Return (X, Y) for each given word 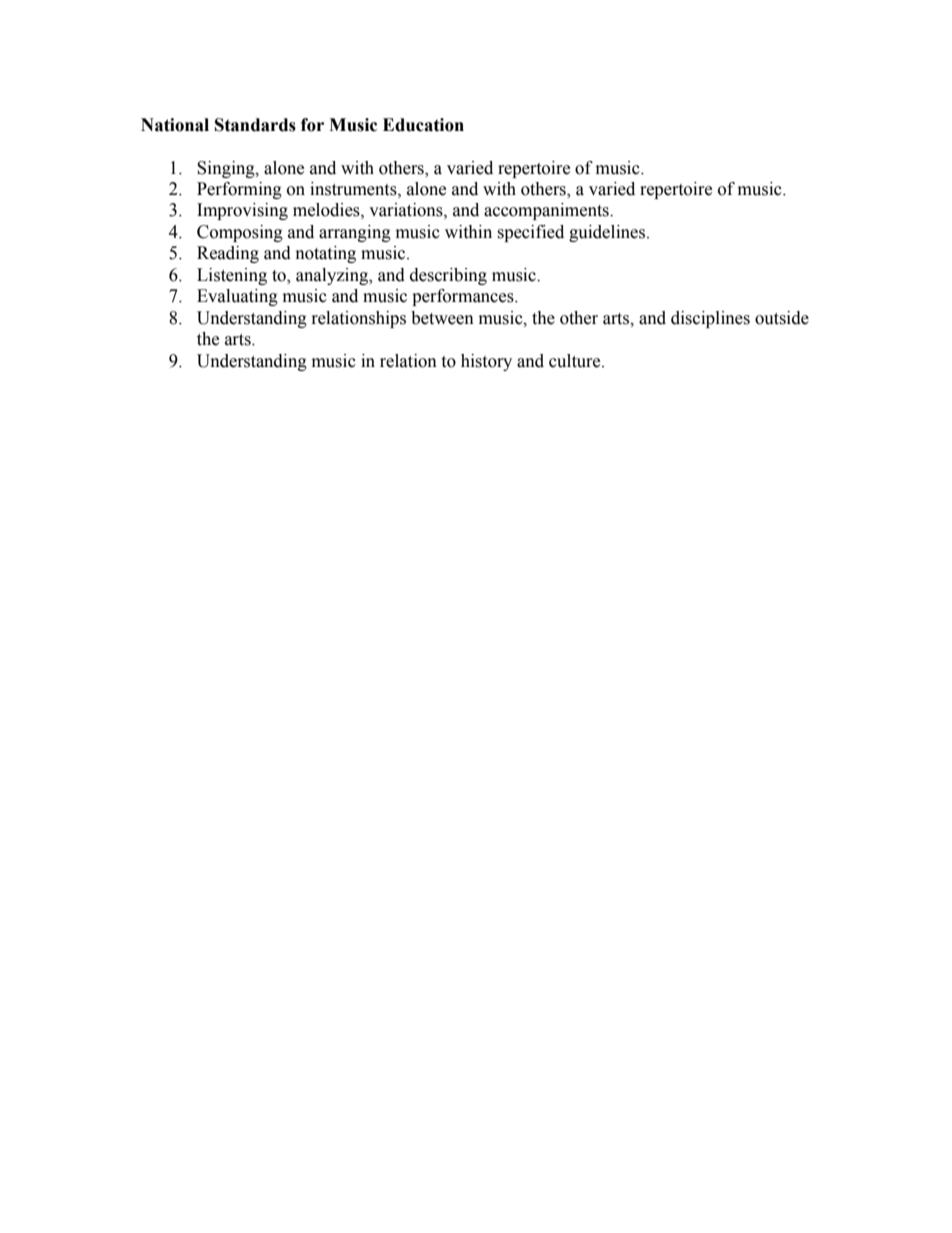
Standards (255, 125)
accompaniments (547, 211)
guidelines (608, 233)
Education (423, 125)
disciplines (710, 319)
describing (448, 276)
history (486, 362)
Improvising (242, 211)
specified (530, 233)
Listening (232, 276)
